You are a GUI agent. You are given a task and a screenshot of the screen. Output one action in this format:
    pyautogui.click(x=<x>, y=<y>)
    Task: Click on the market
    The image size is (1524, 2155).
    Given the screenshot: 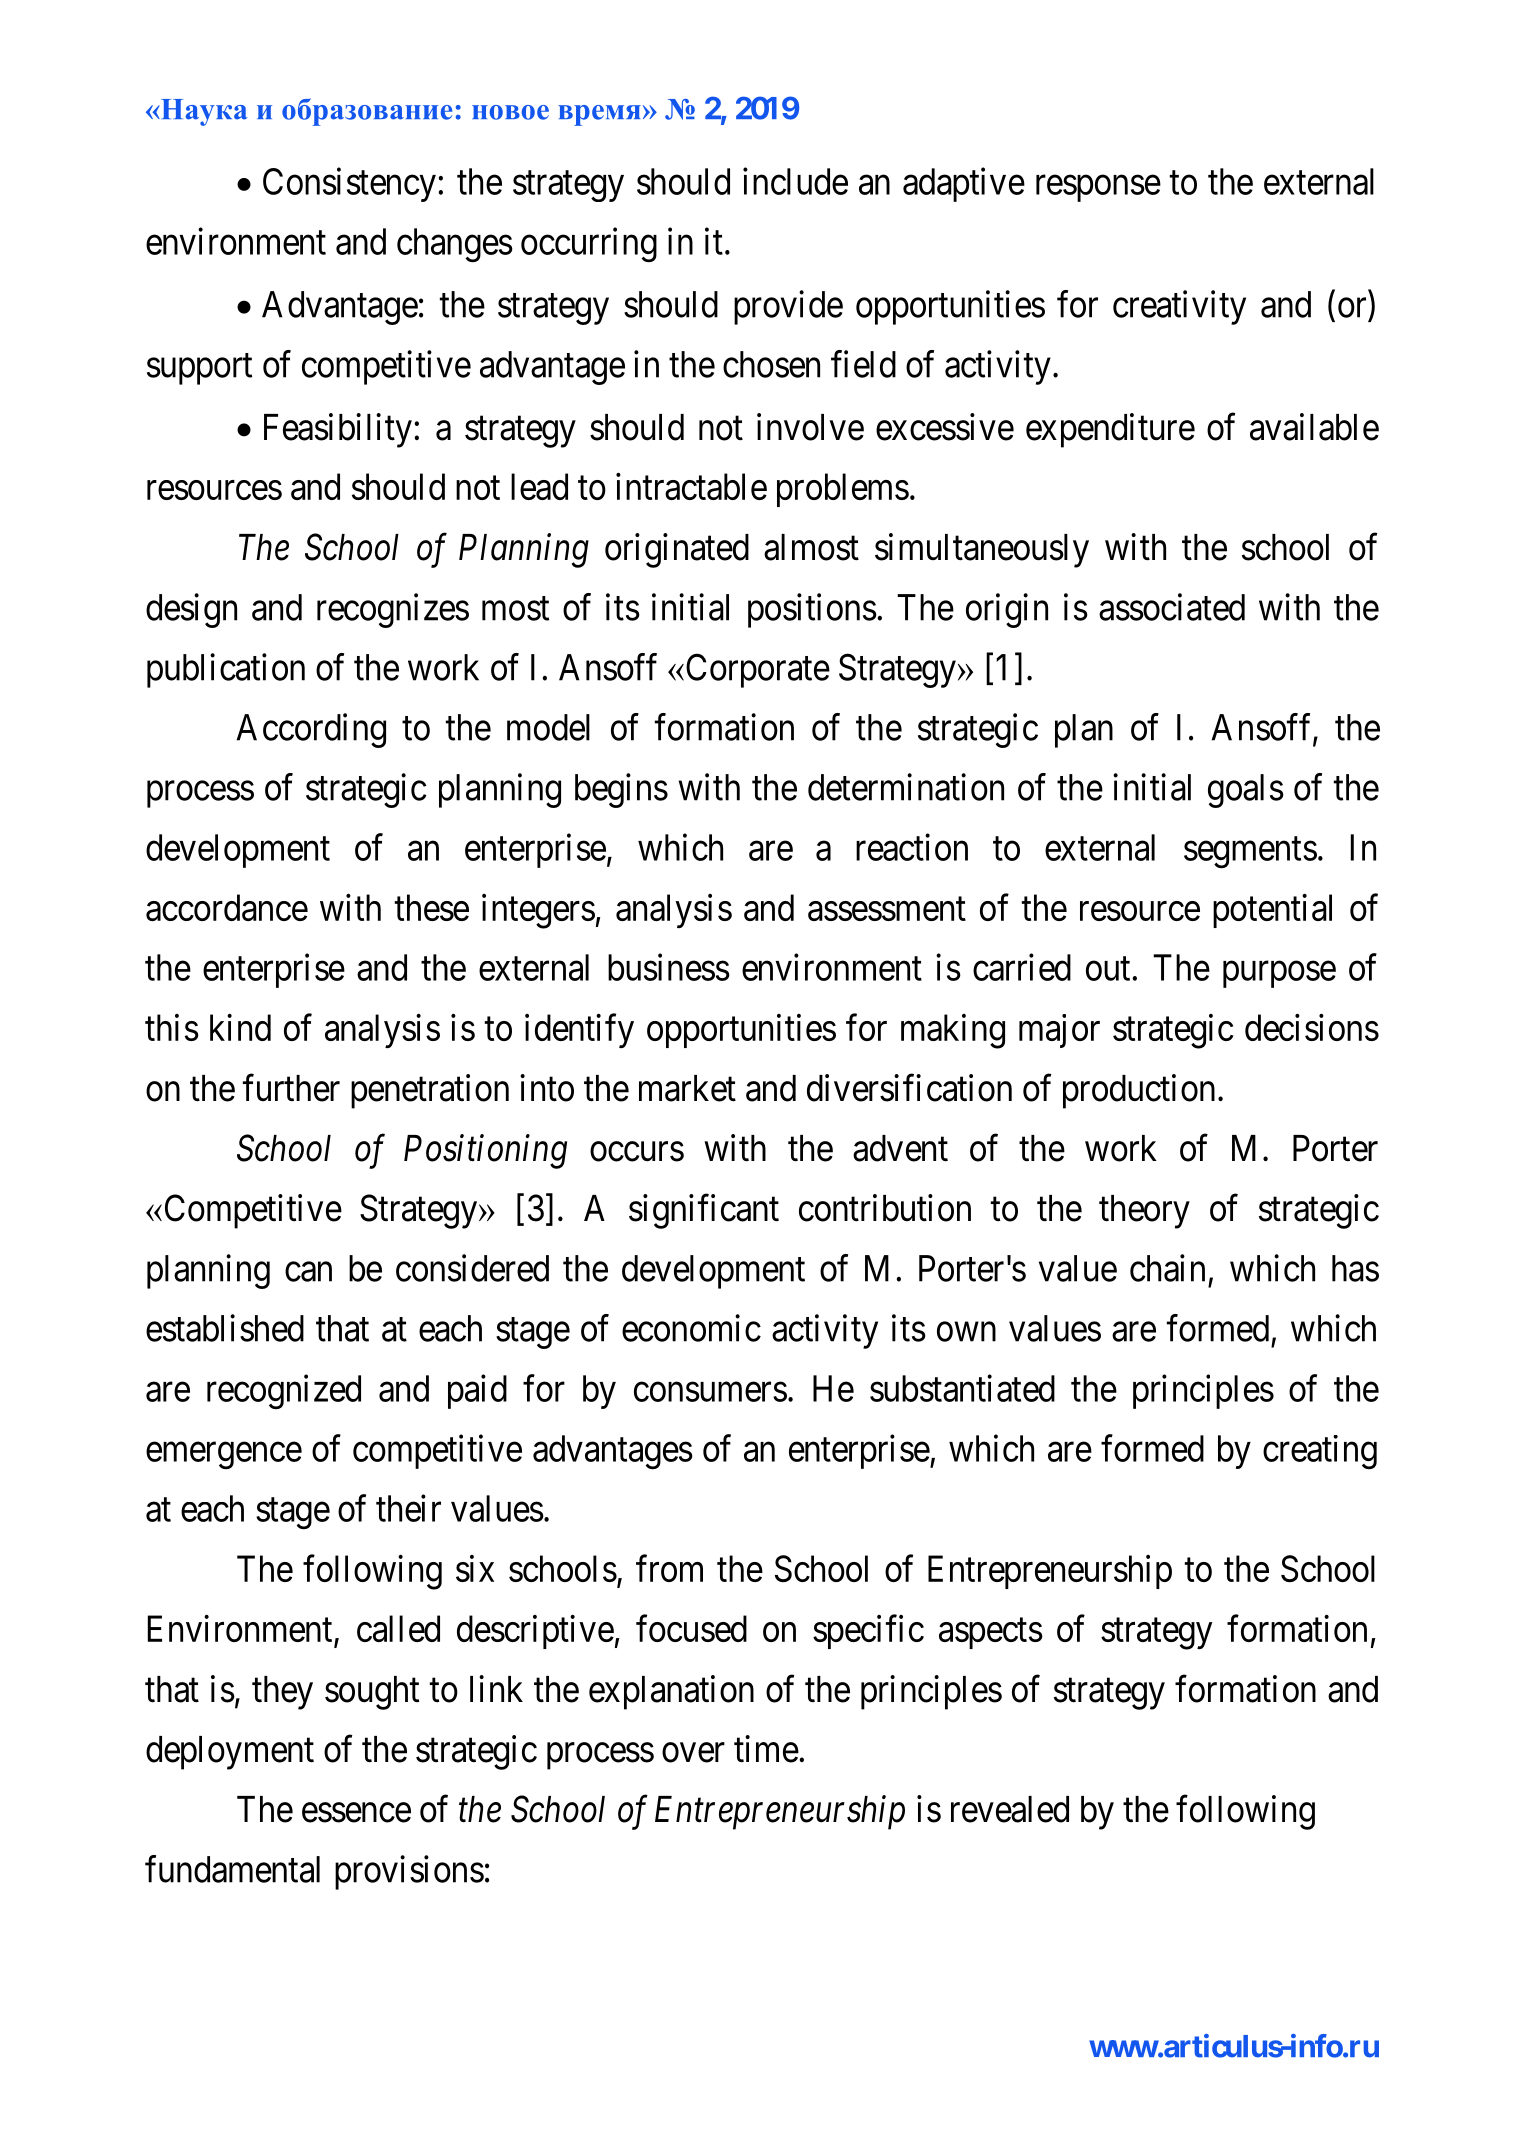 What is the action you would take?
    pyautogui.click(x=687, y=1088)
